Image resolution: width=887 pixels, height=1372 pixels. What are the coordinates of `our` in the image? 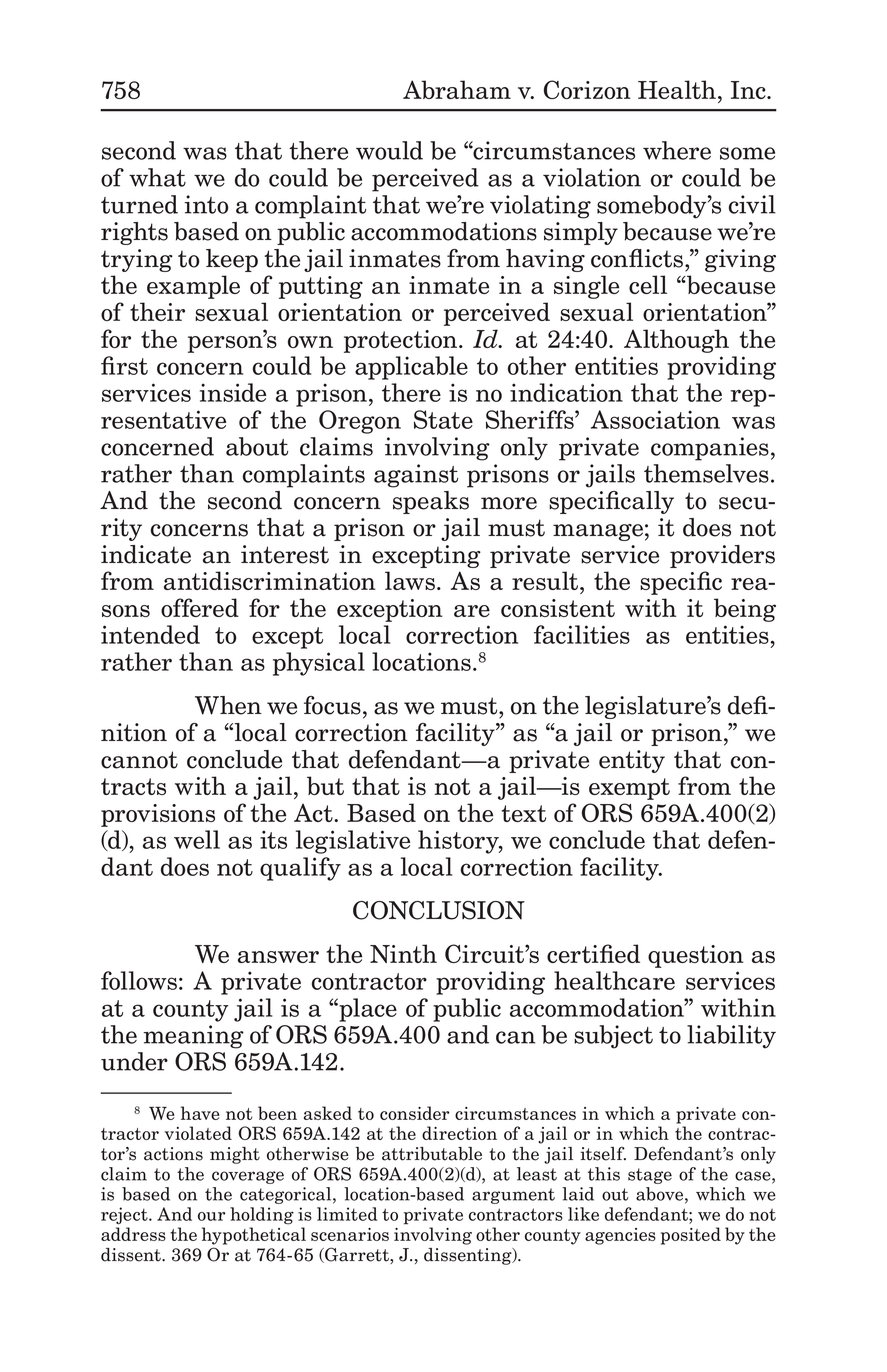 It's located at (211, 1216).
